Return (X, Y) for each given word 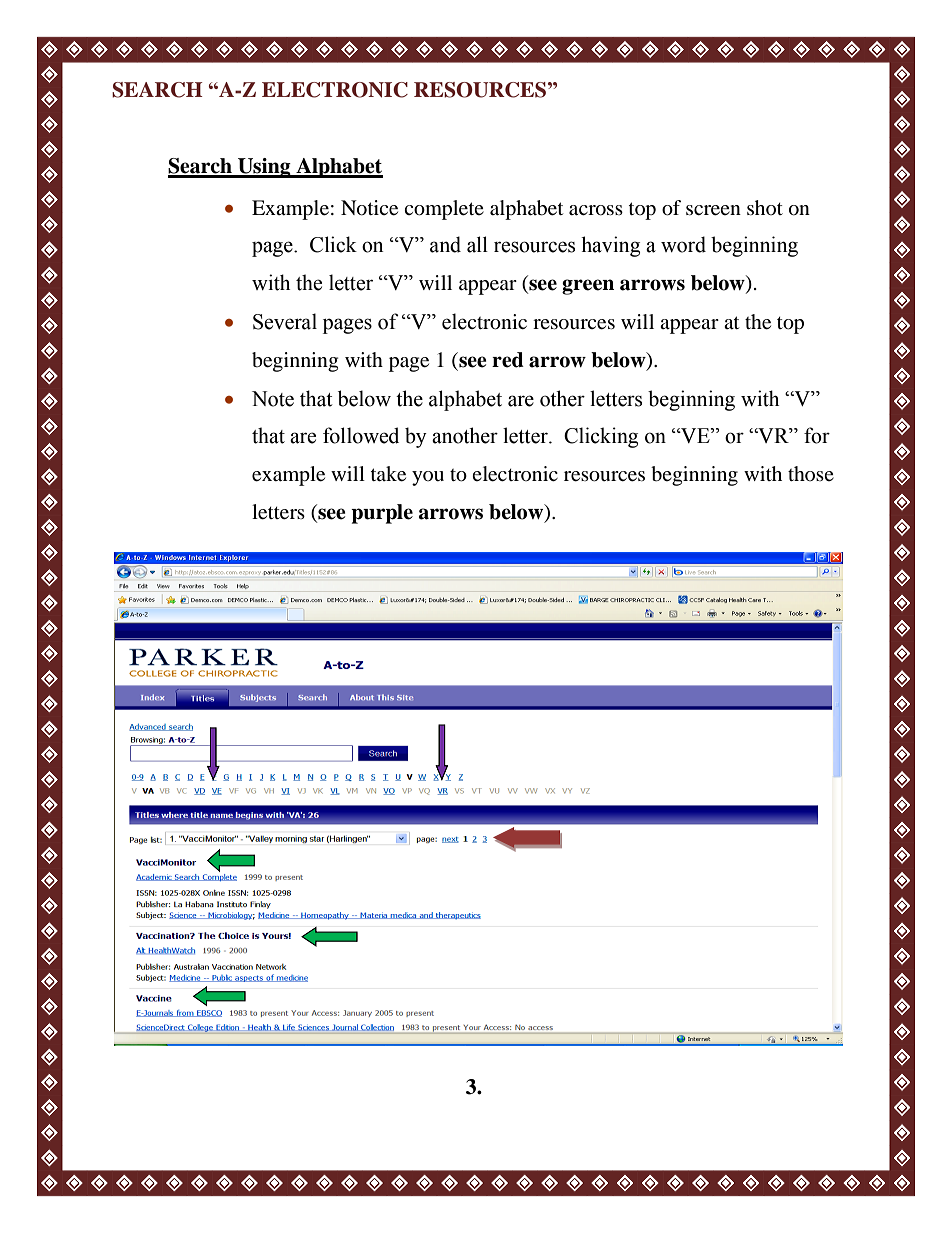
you (428, 478)
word (683, 244)
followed (361, 435)
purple (382, 514)
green (588, 287)
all (477, 244)
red (508, 360)
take (388, 474)
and (445, 244)
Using (264, 168)
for (817, 435)
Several (285, 321)
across (596, 210)
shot (765, 207)
